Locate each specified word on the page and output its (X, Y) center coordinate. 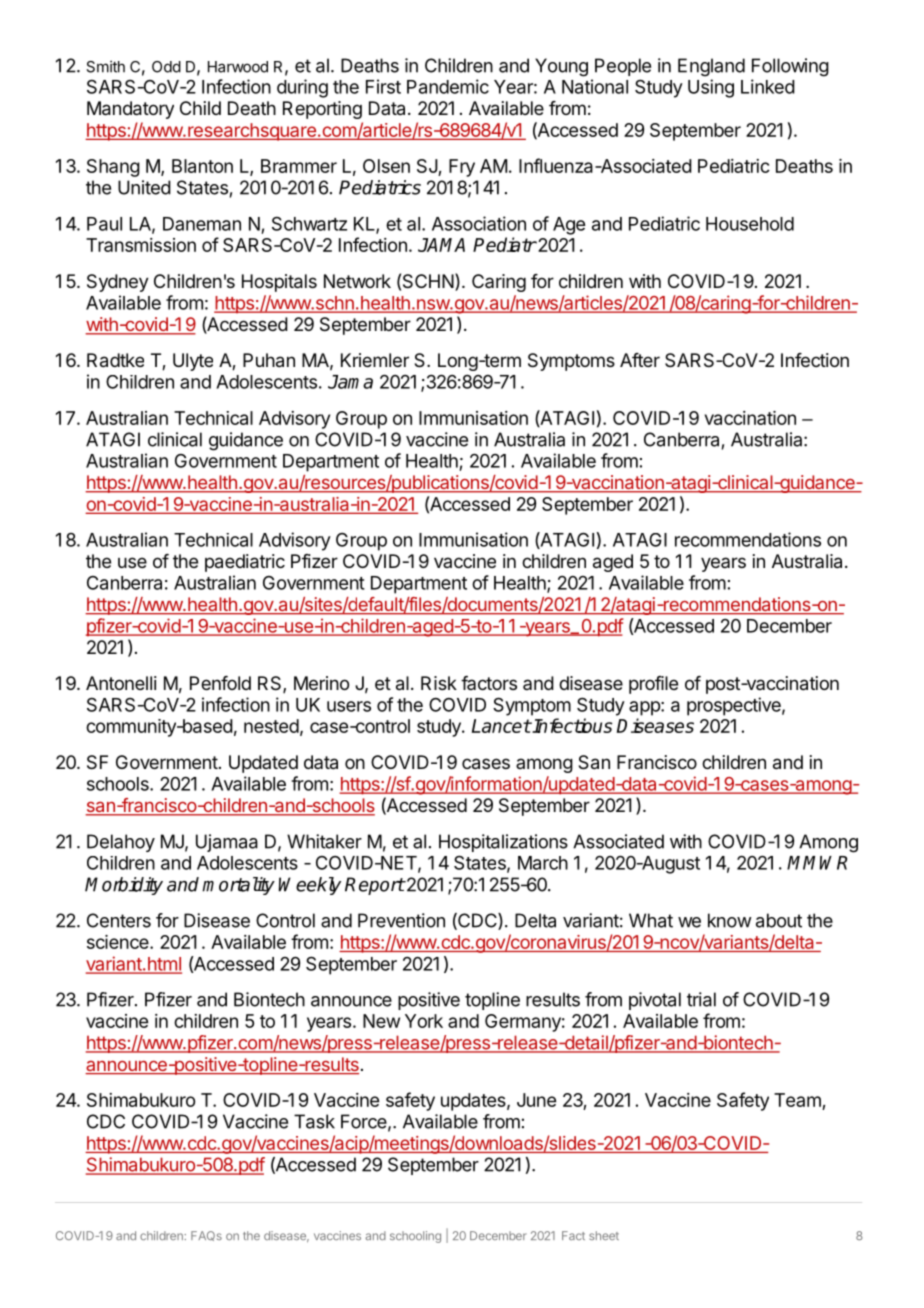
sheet (604, 1235)
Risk (439, 683)
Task (314, 1121)
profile (653, 685)
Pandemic (448, 86)
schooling (415, 1237)
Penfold (220, 683)
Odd (166, 67)
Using (711, 88)
